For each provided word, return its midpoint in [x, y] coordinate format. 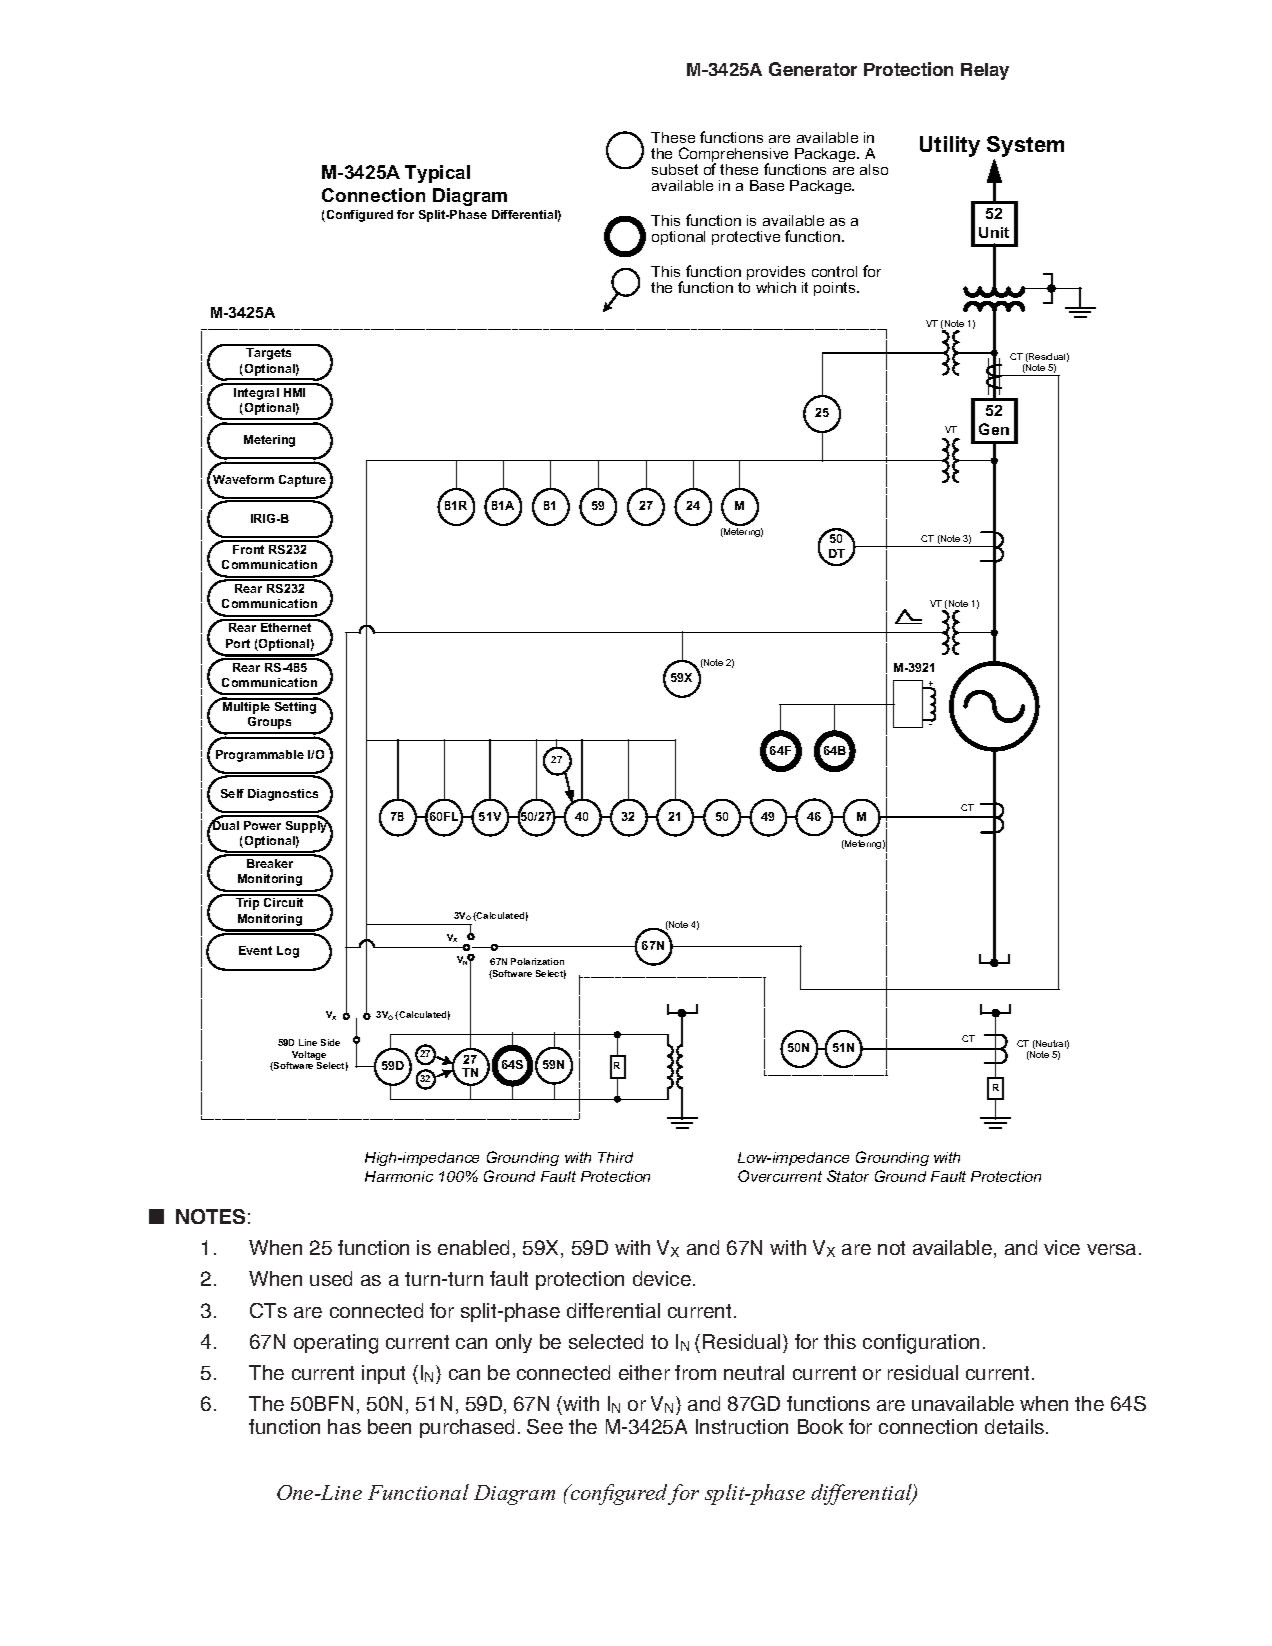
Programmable [260, 756]
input [383, 1374]
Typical [437, 174]
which [776, 287]
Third [615, 1157]
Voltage [309, 1057]
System [1025, 146]
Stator [848, 1176]
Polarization [537, 961]
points [836, 289]
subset [675, 169]
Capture [304, 482]
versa [1111, 1249]
